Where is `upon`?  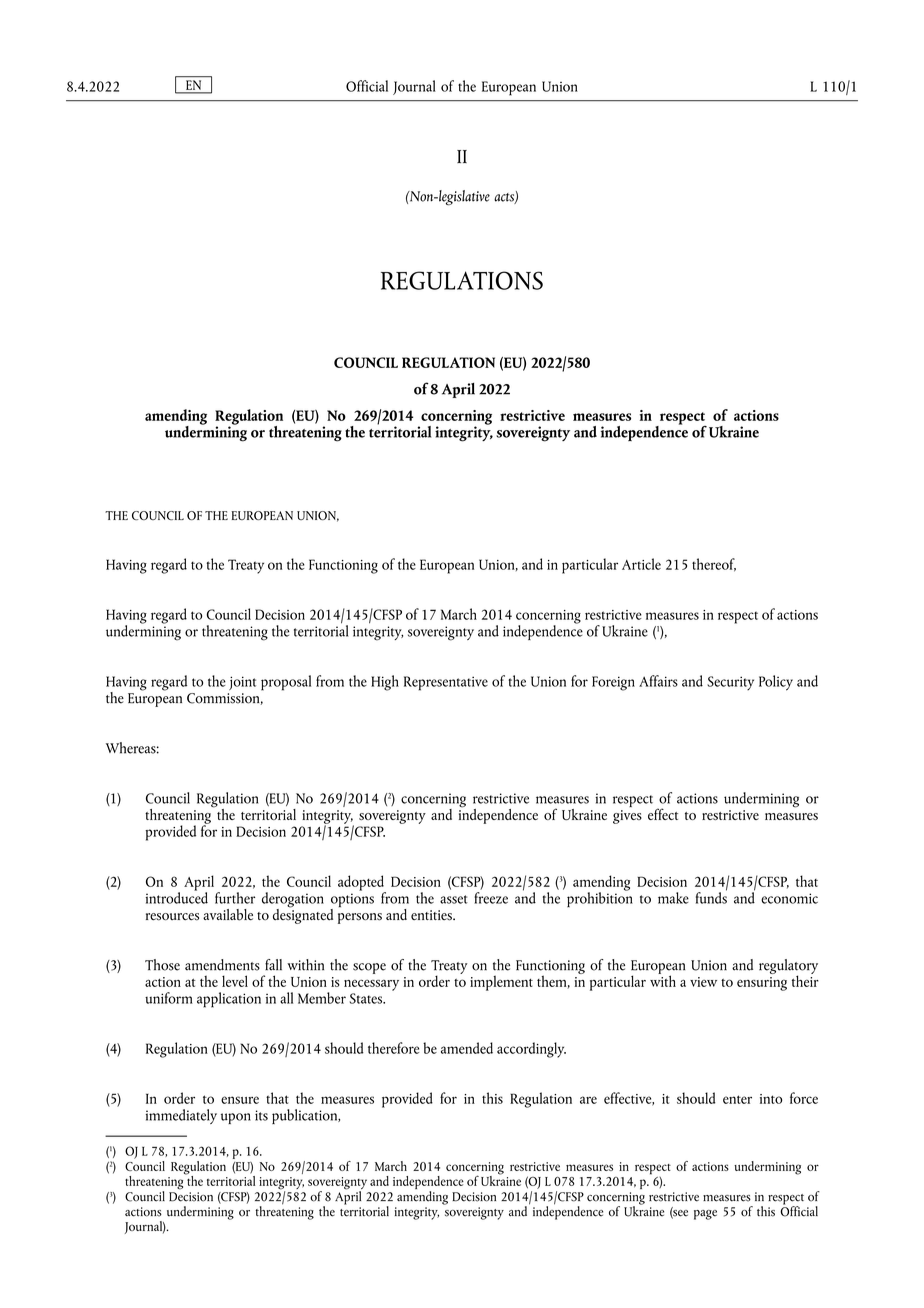 upon is located at coordinates (236, 1118).
